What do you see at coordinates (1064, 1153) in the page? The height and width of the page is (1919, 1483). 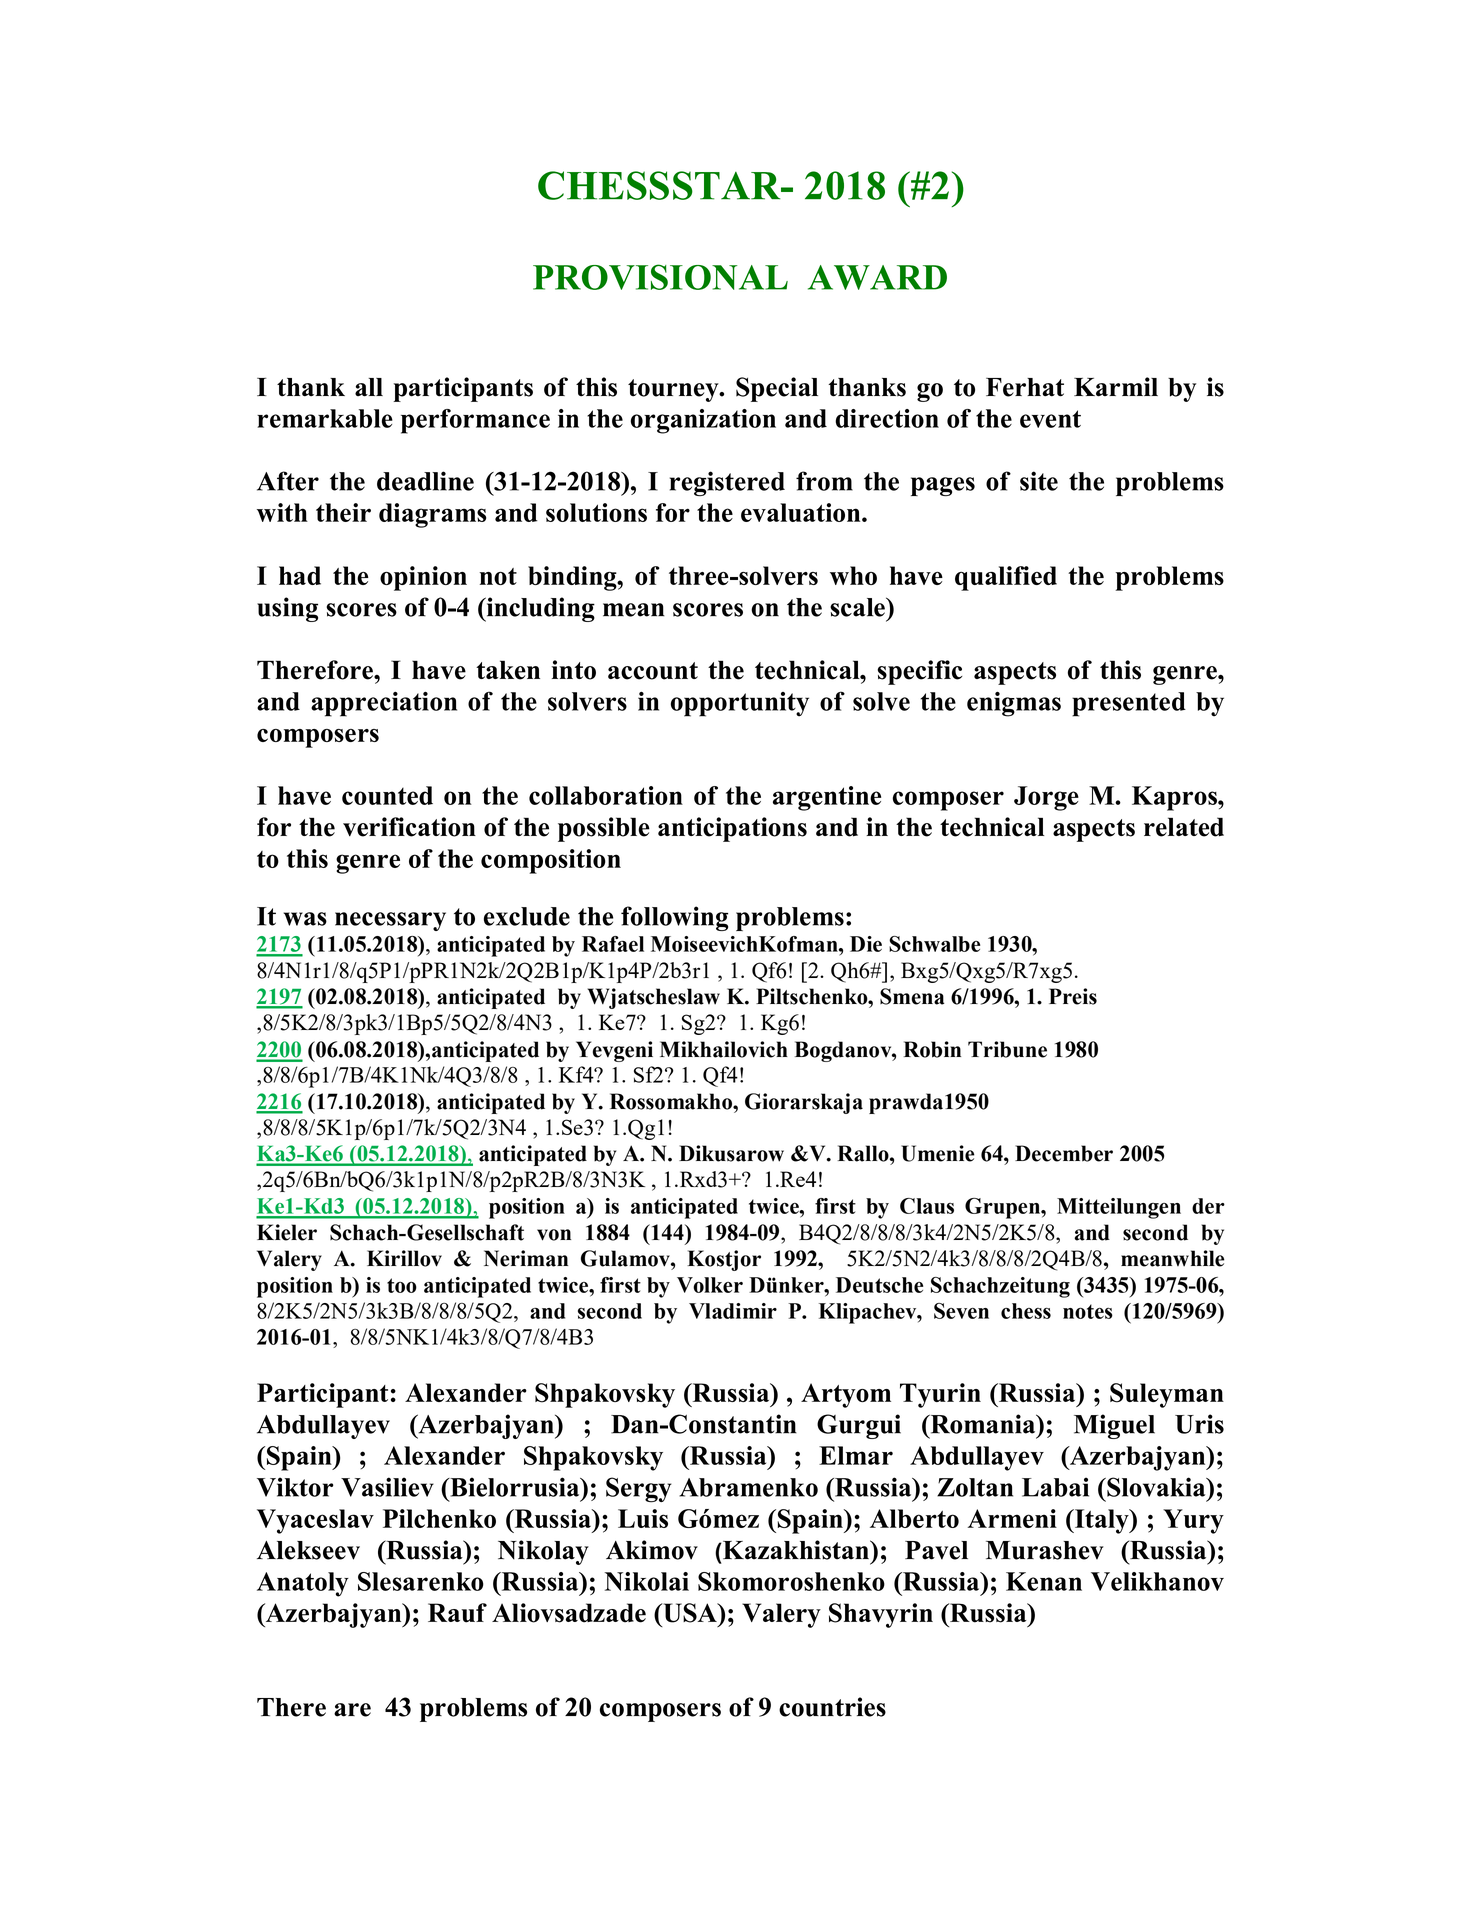 I see `December` at bounding box center [1064, 1153].
